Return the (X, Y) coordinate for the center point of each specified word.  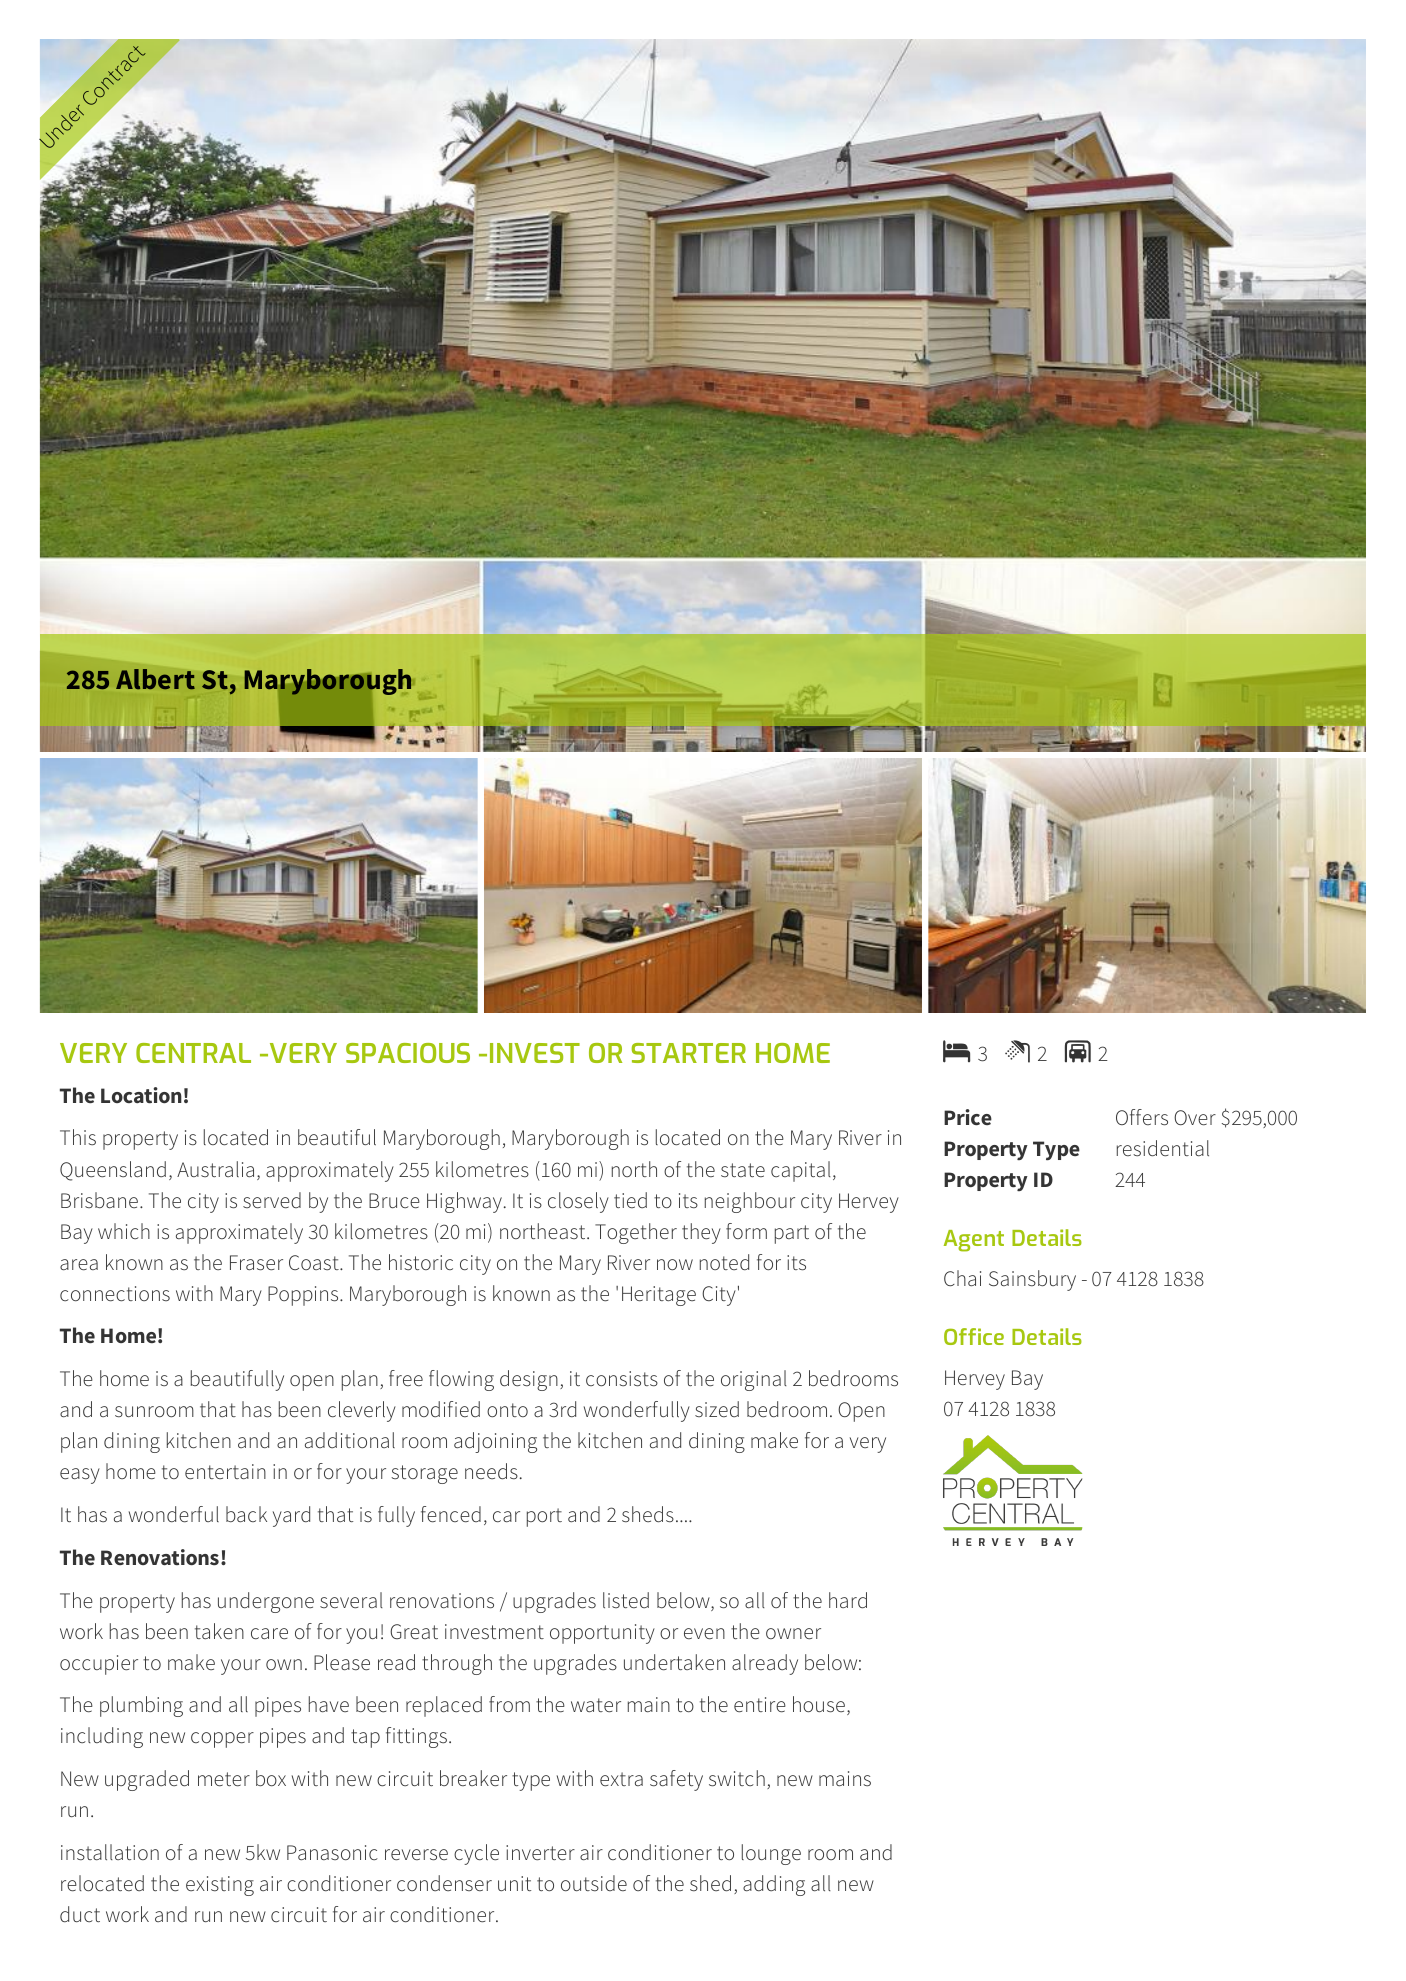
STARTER (689, 1053)
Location (141, 1095)
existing (220, 1886)
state (743, 1170)
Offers (1142, 1117)
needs (491, 1471)
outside (594, 1883)
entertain (225, 1472)
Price (968, 1117)
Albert (155, 679)
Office (974, 1336)
